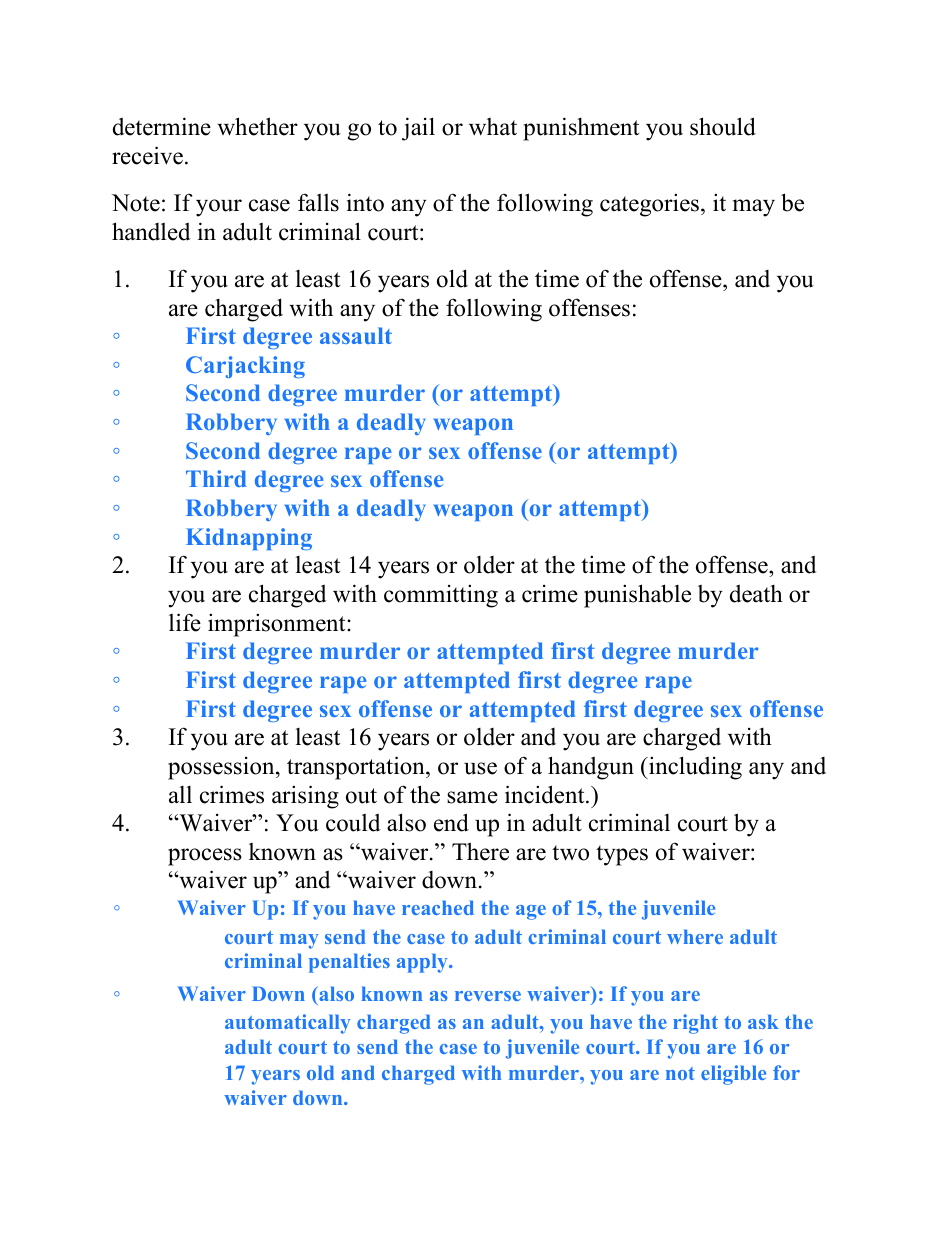  I want to click on Carjacking, so click(245, 367).
